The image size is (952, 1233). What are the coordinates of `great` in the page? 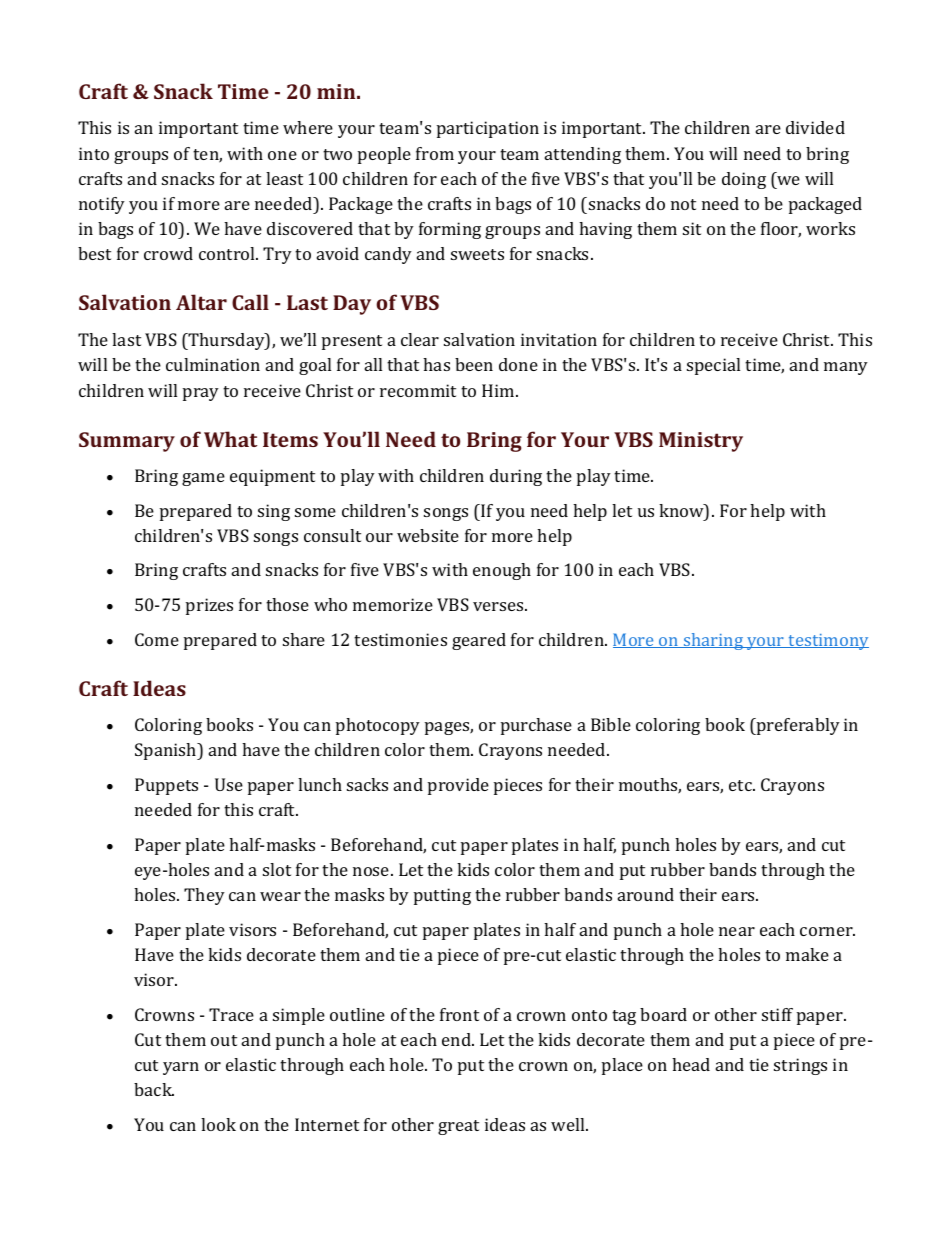 It's located at (458, 1127).
